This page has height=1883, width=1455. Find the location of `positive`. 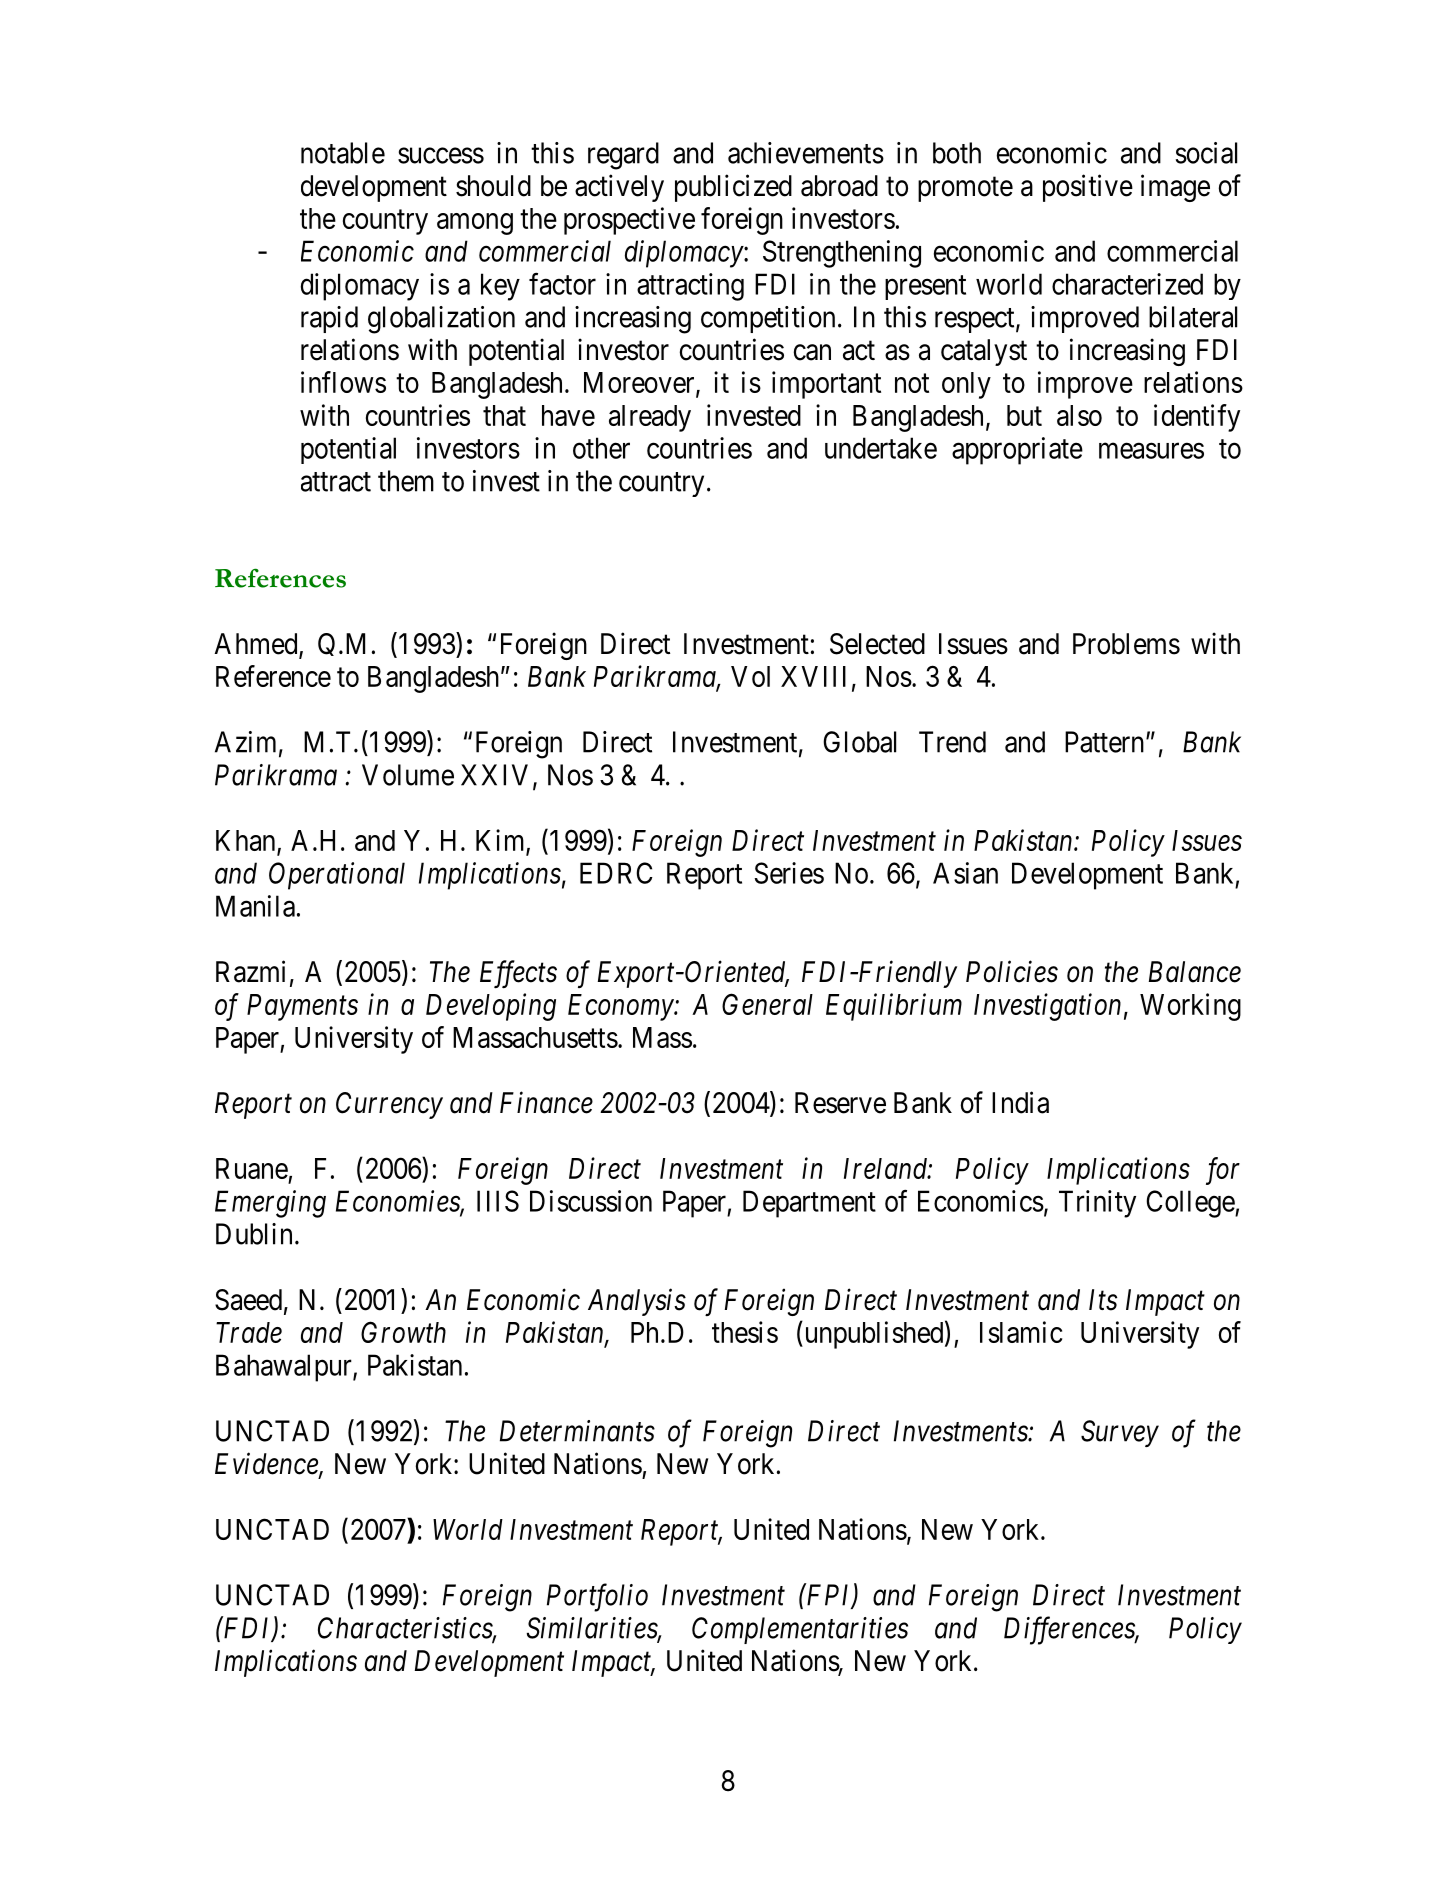

positive is located at coordinates (1088, 188).
